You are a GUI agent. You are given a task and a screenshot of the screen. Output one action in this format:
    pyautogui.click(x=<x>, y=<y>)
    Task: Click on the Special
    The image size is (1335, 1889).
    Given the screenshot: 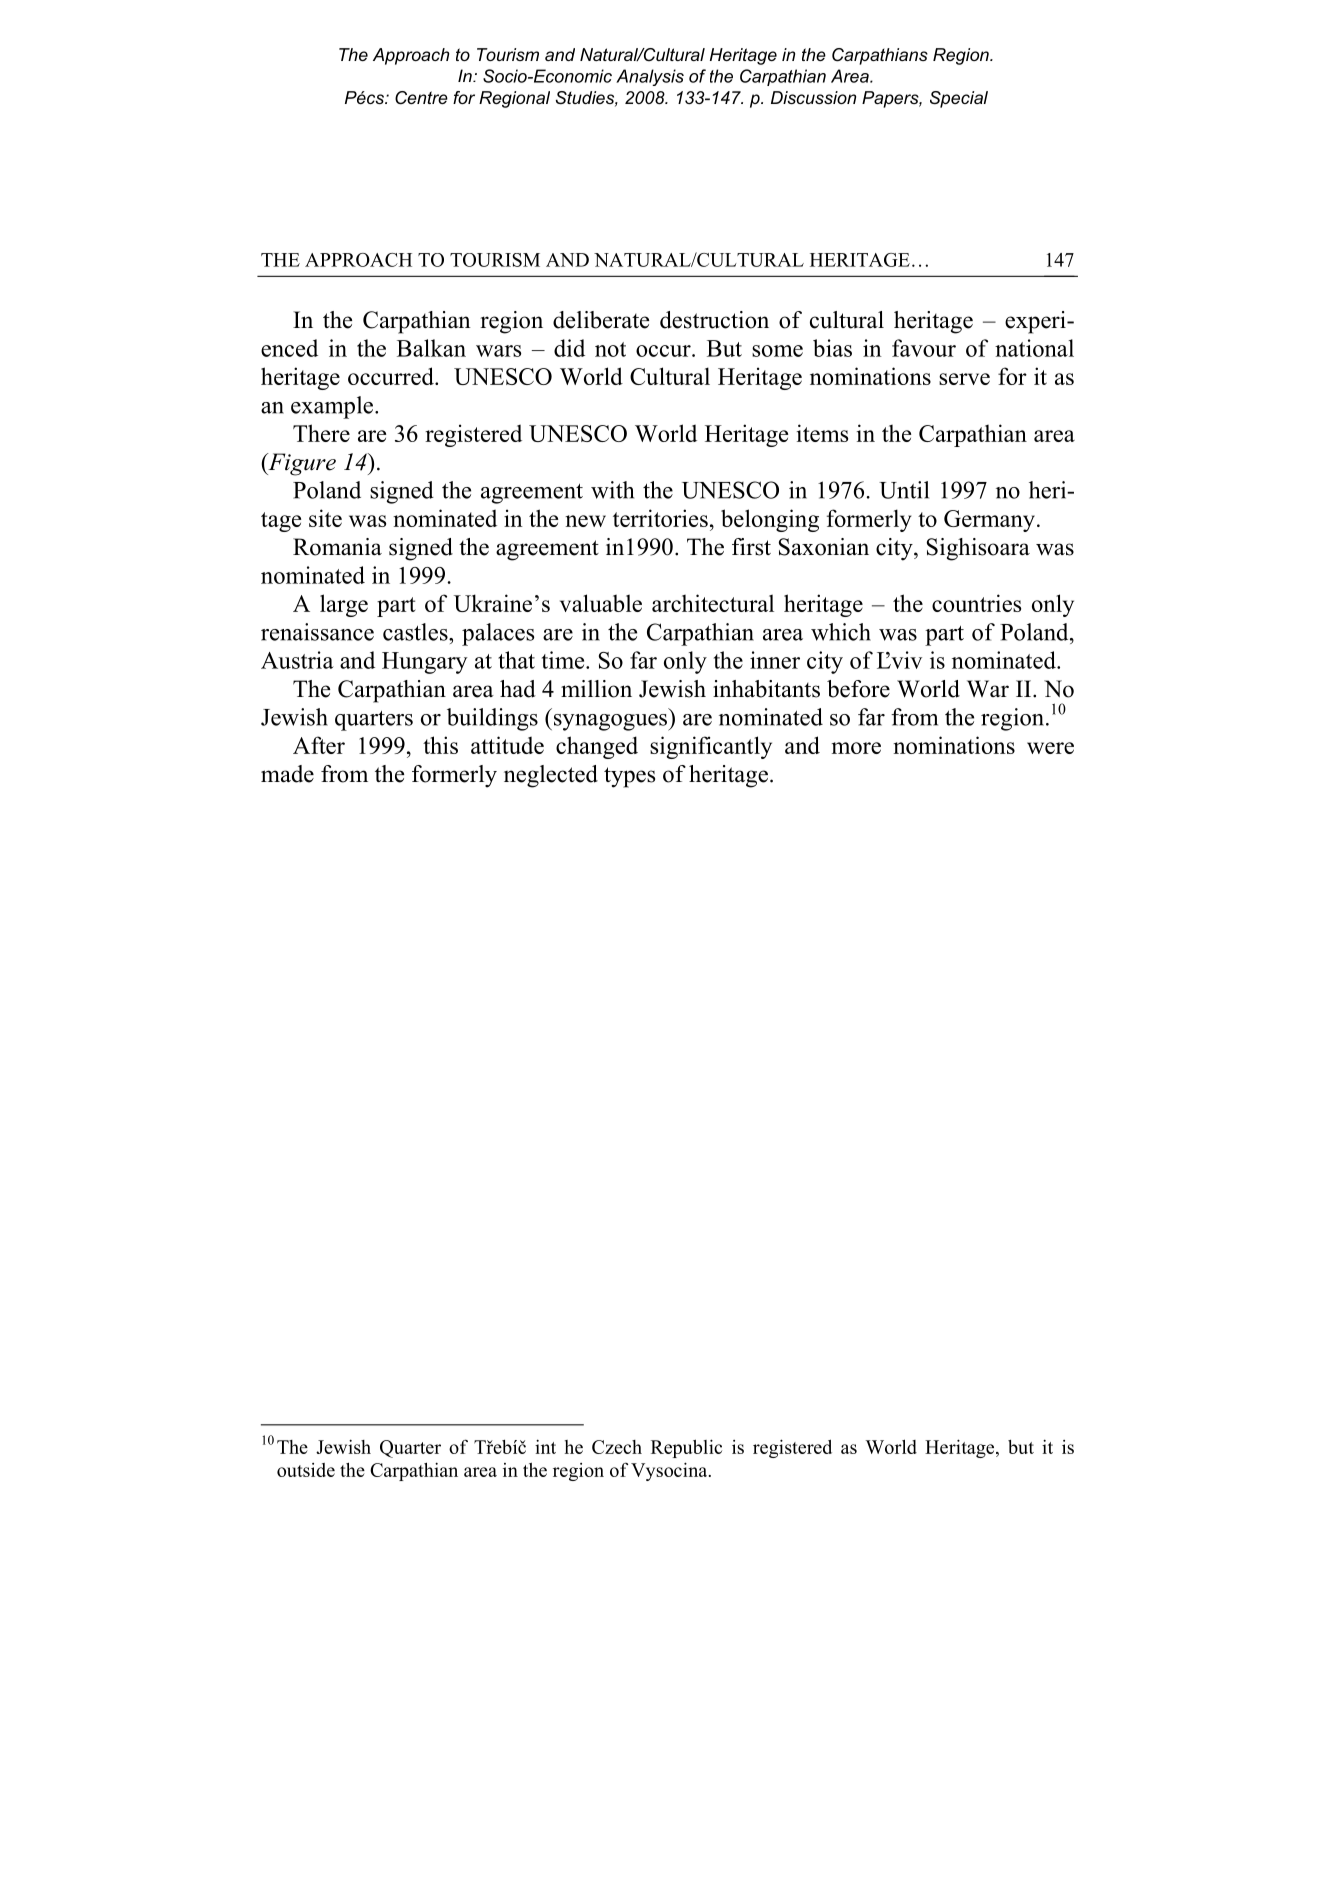 What is the action you would take?
    pyautogui.click(x=959, y=99)
